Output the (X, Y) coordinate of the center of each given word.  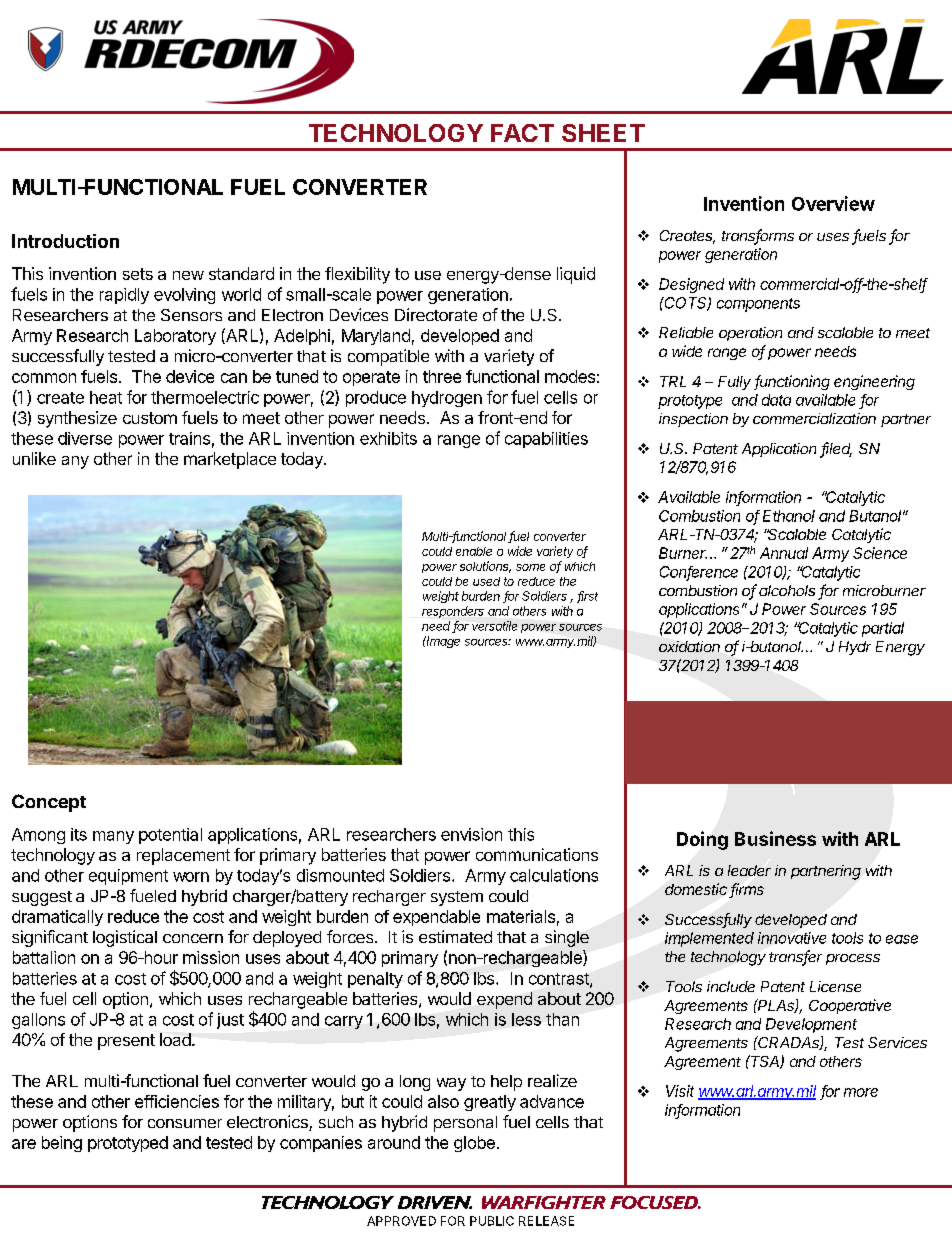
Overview (833, 203)
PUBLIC (492, 1221)
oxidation (689, 646)
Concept (49, 803)
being (62, 1144)
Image (442, 642)
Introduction (65, 241)
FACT (522, 133)
